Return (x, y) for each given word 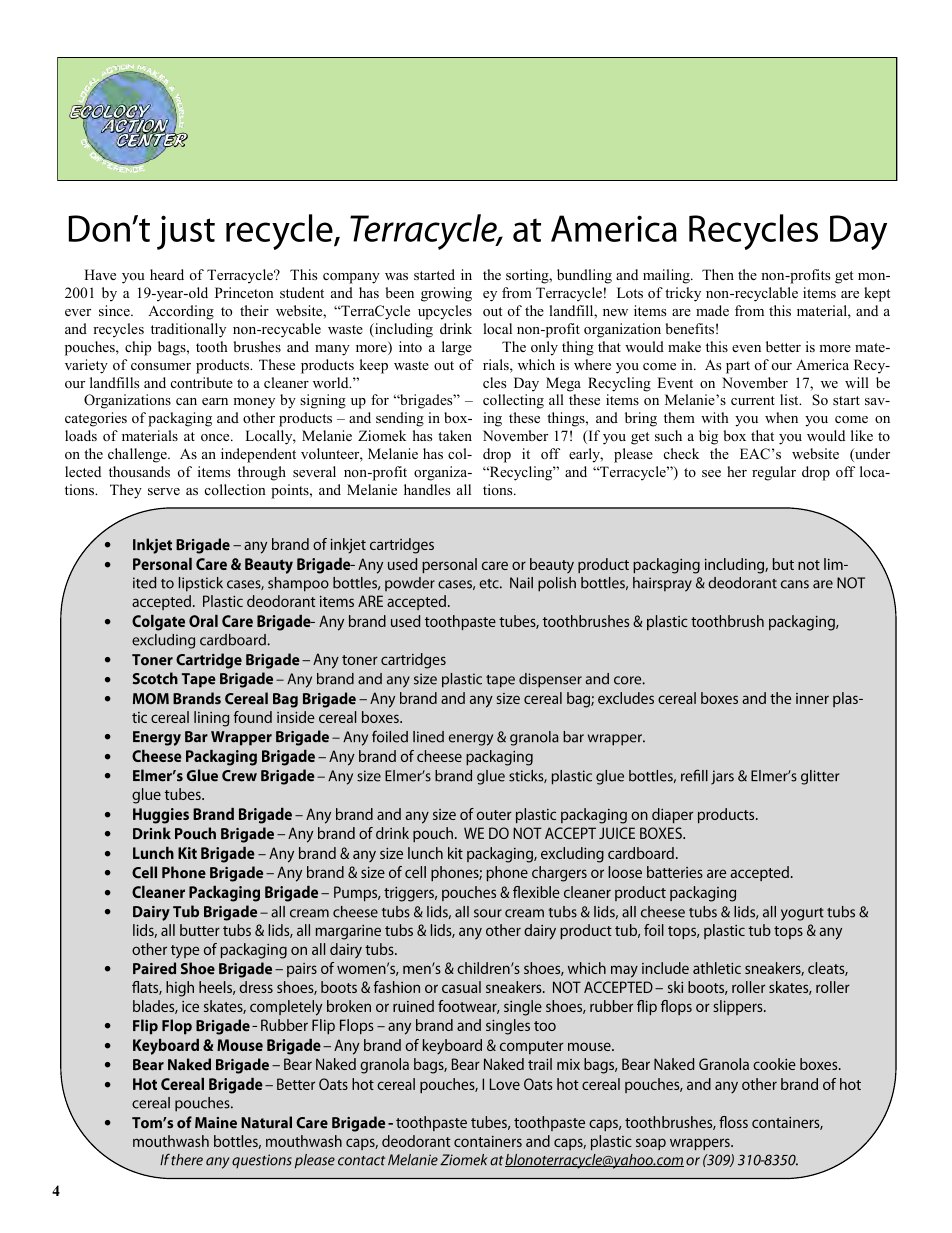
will (857, 382)
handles (427, 489)
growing (446, 294)
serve (164, 491)
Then (718, 274)
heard (167, 274)
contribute (202, 382)
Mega (563, 384)
